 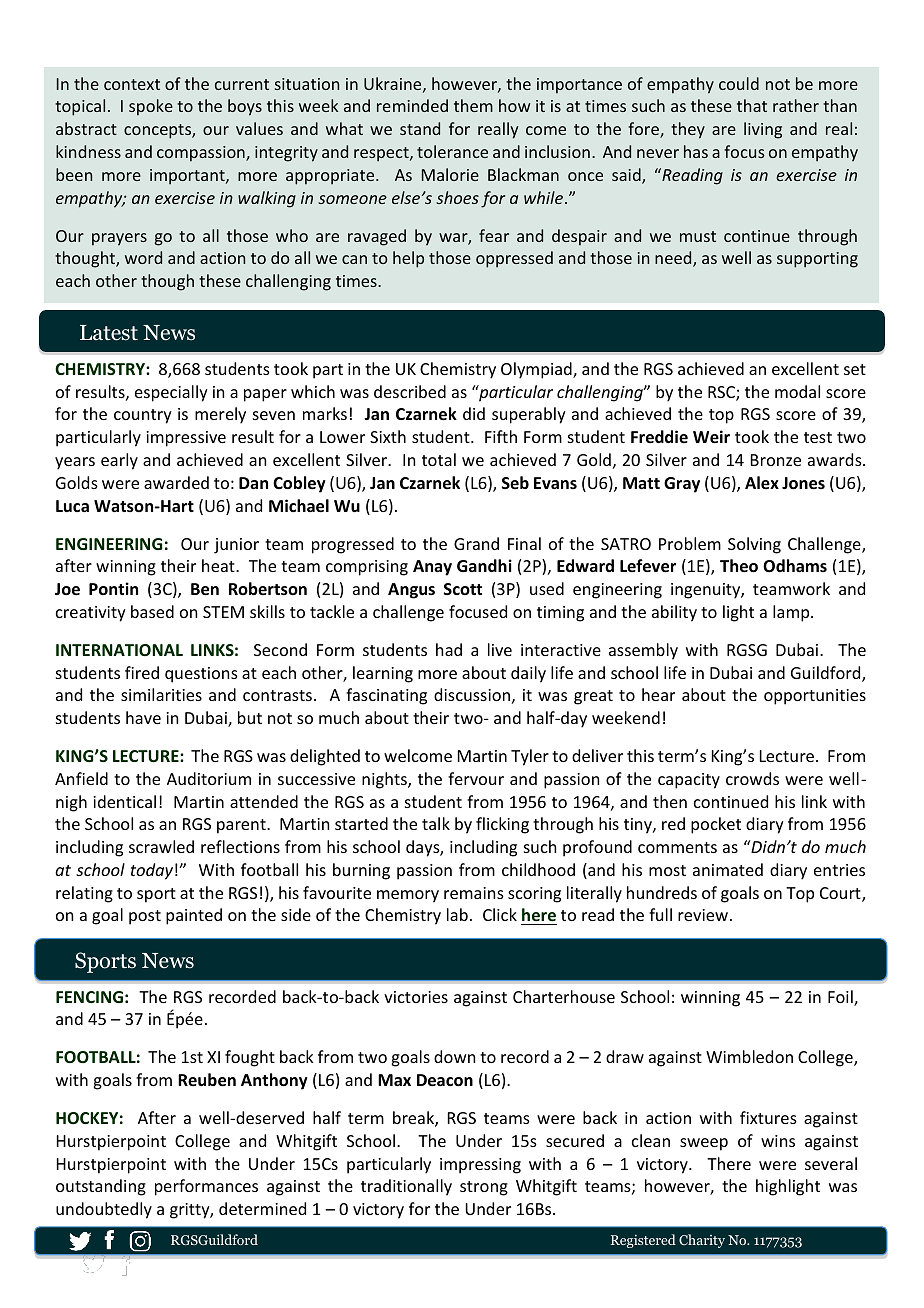 What do you see at coordinates (151, 107) in the image?
I see `spoke` at bounding box center [151, 107].
